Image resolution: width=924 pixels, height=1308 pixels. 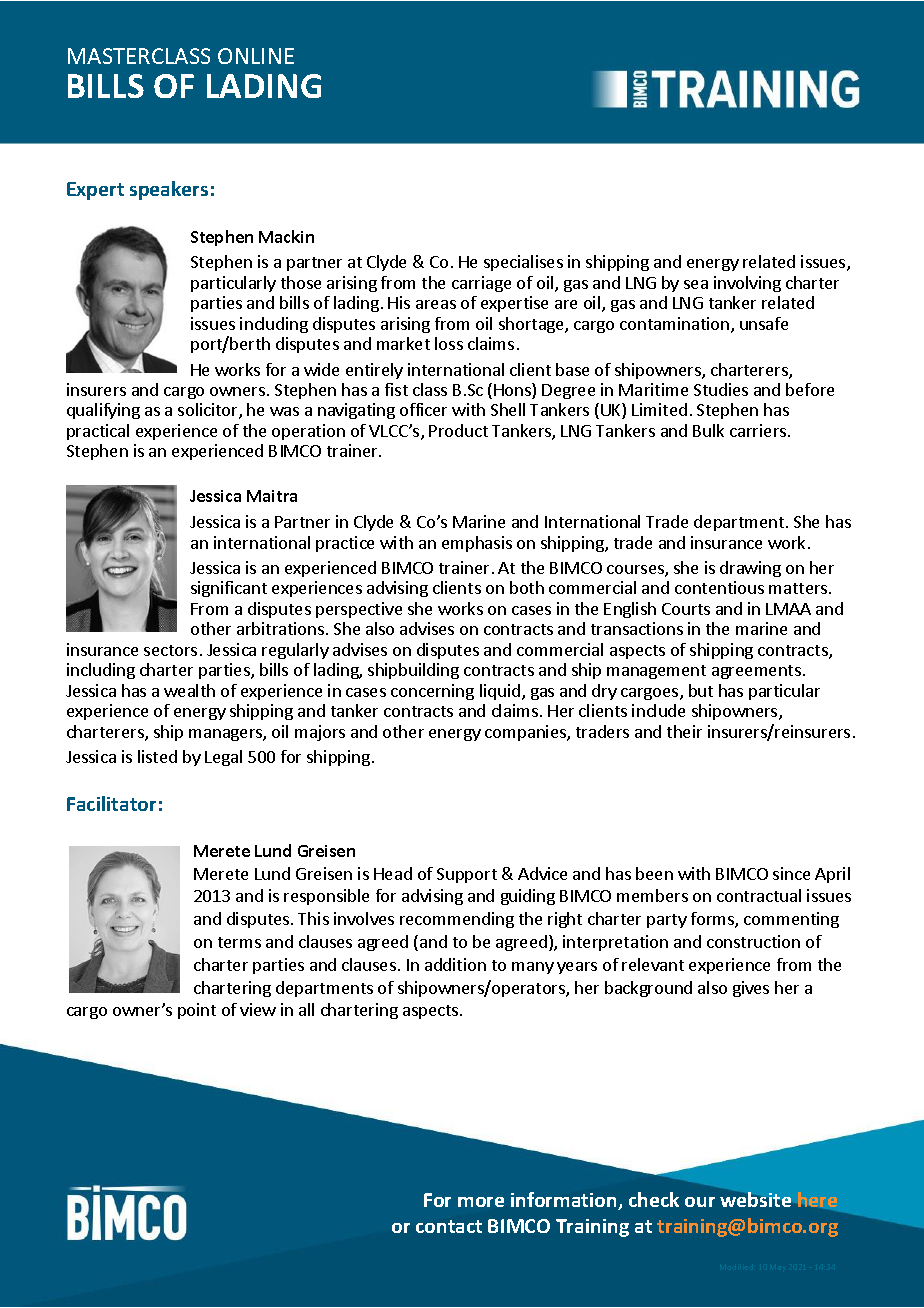 I want to click on specialises, so click(x=523, y=263).
